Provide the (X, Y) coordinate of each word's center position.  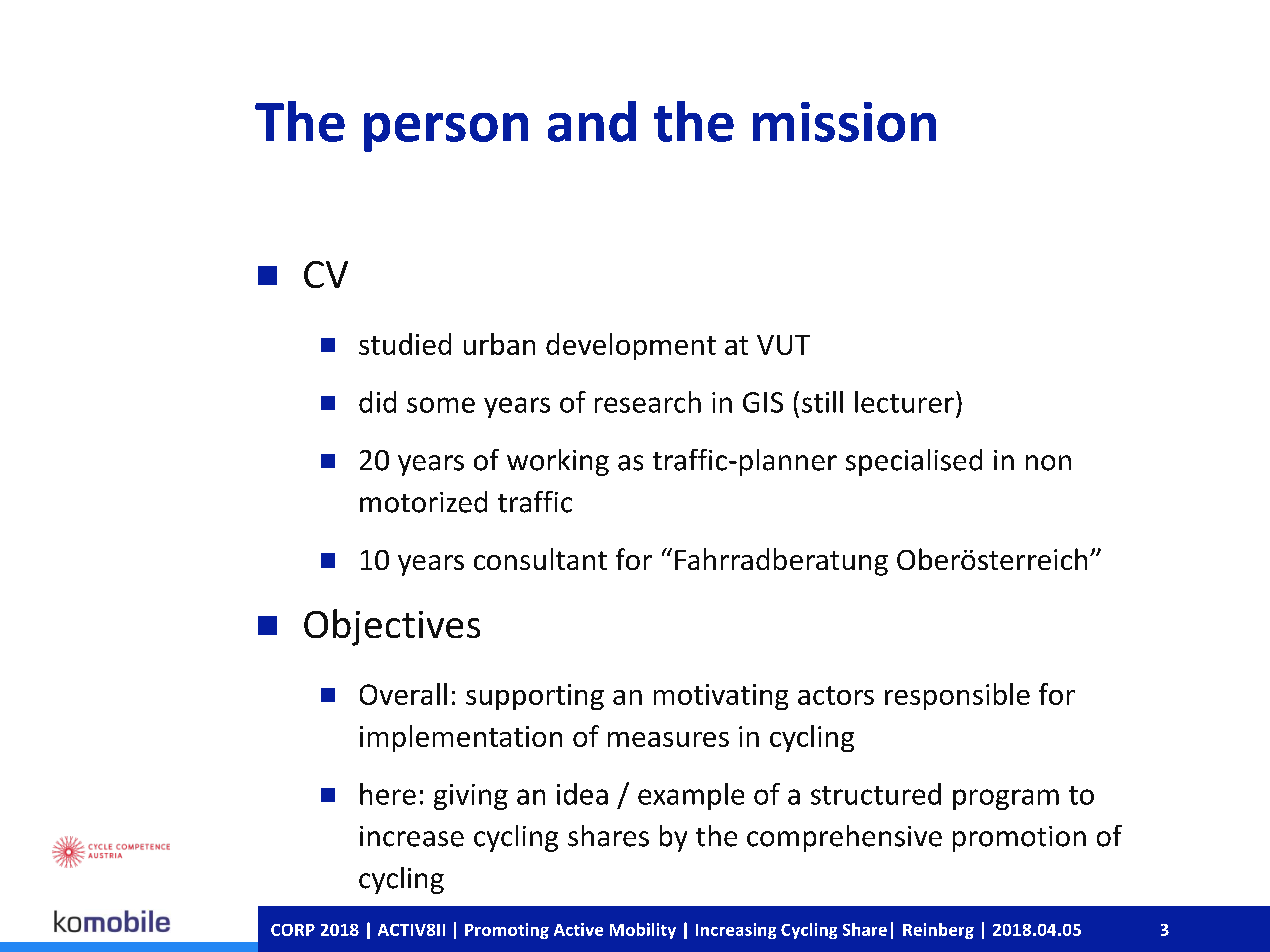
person (446, 132)
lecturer (904, 402)
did (377, 402)
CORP (293, 930)
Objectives (392, 627)
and (592, 121)
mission (844, 122)
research (648, 402)
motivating (721, 697)
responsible (957, 696)
